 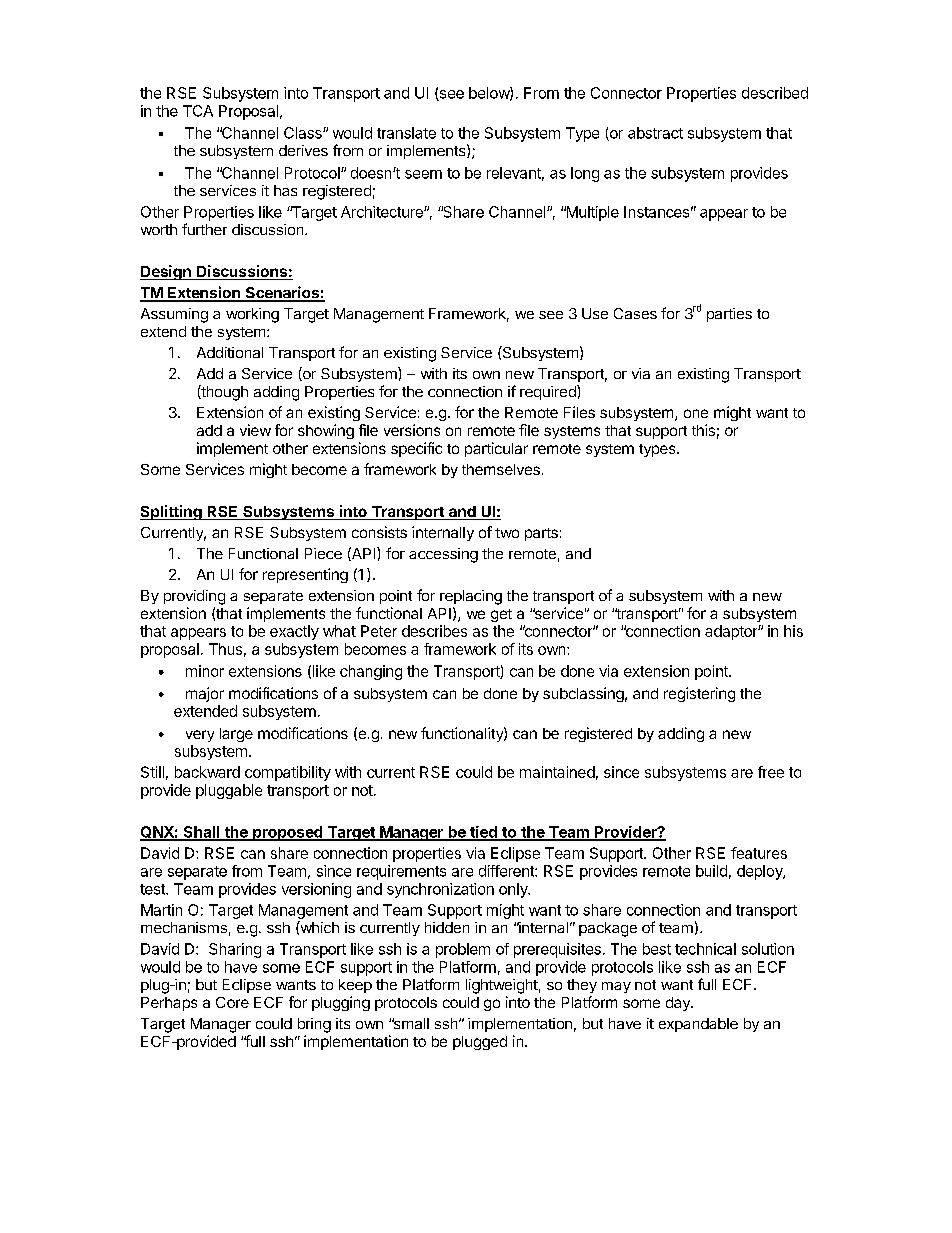 What do you see at coordinates (729, 315) in the document?
I see `parties` at bounding box center [729, 315].
